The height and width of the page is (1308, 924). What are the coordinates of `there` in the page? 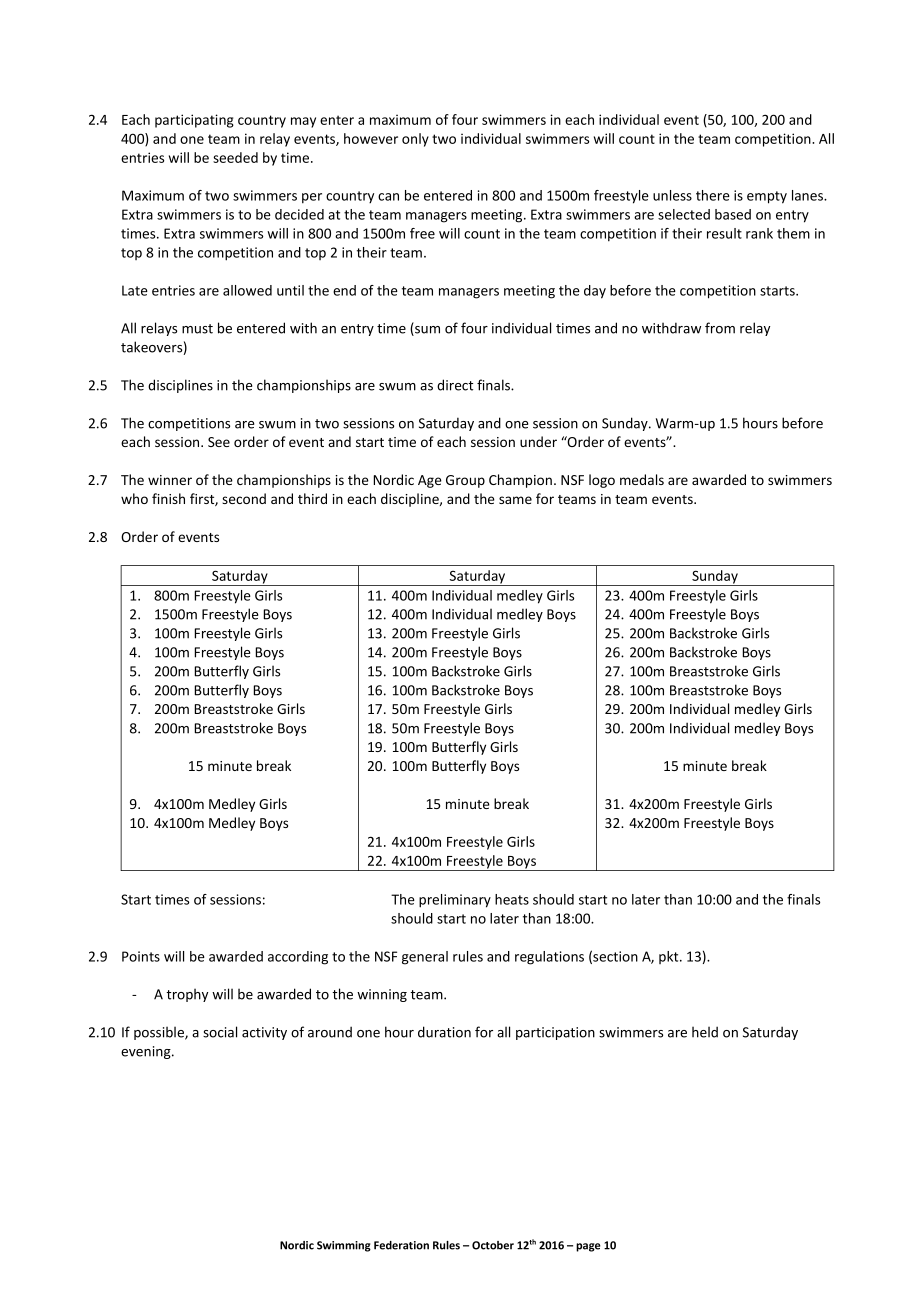 It's located at (713, 195).
